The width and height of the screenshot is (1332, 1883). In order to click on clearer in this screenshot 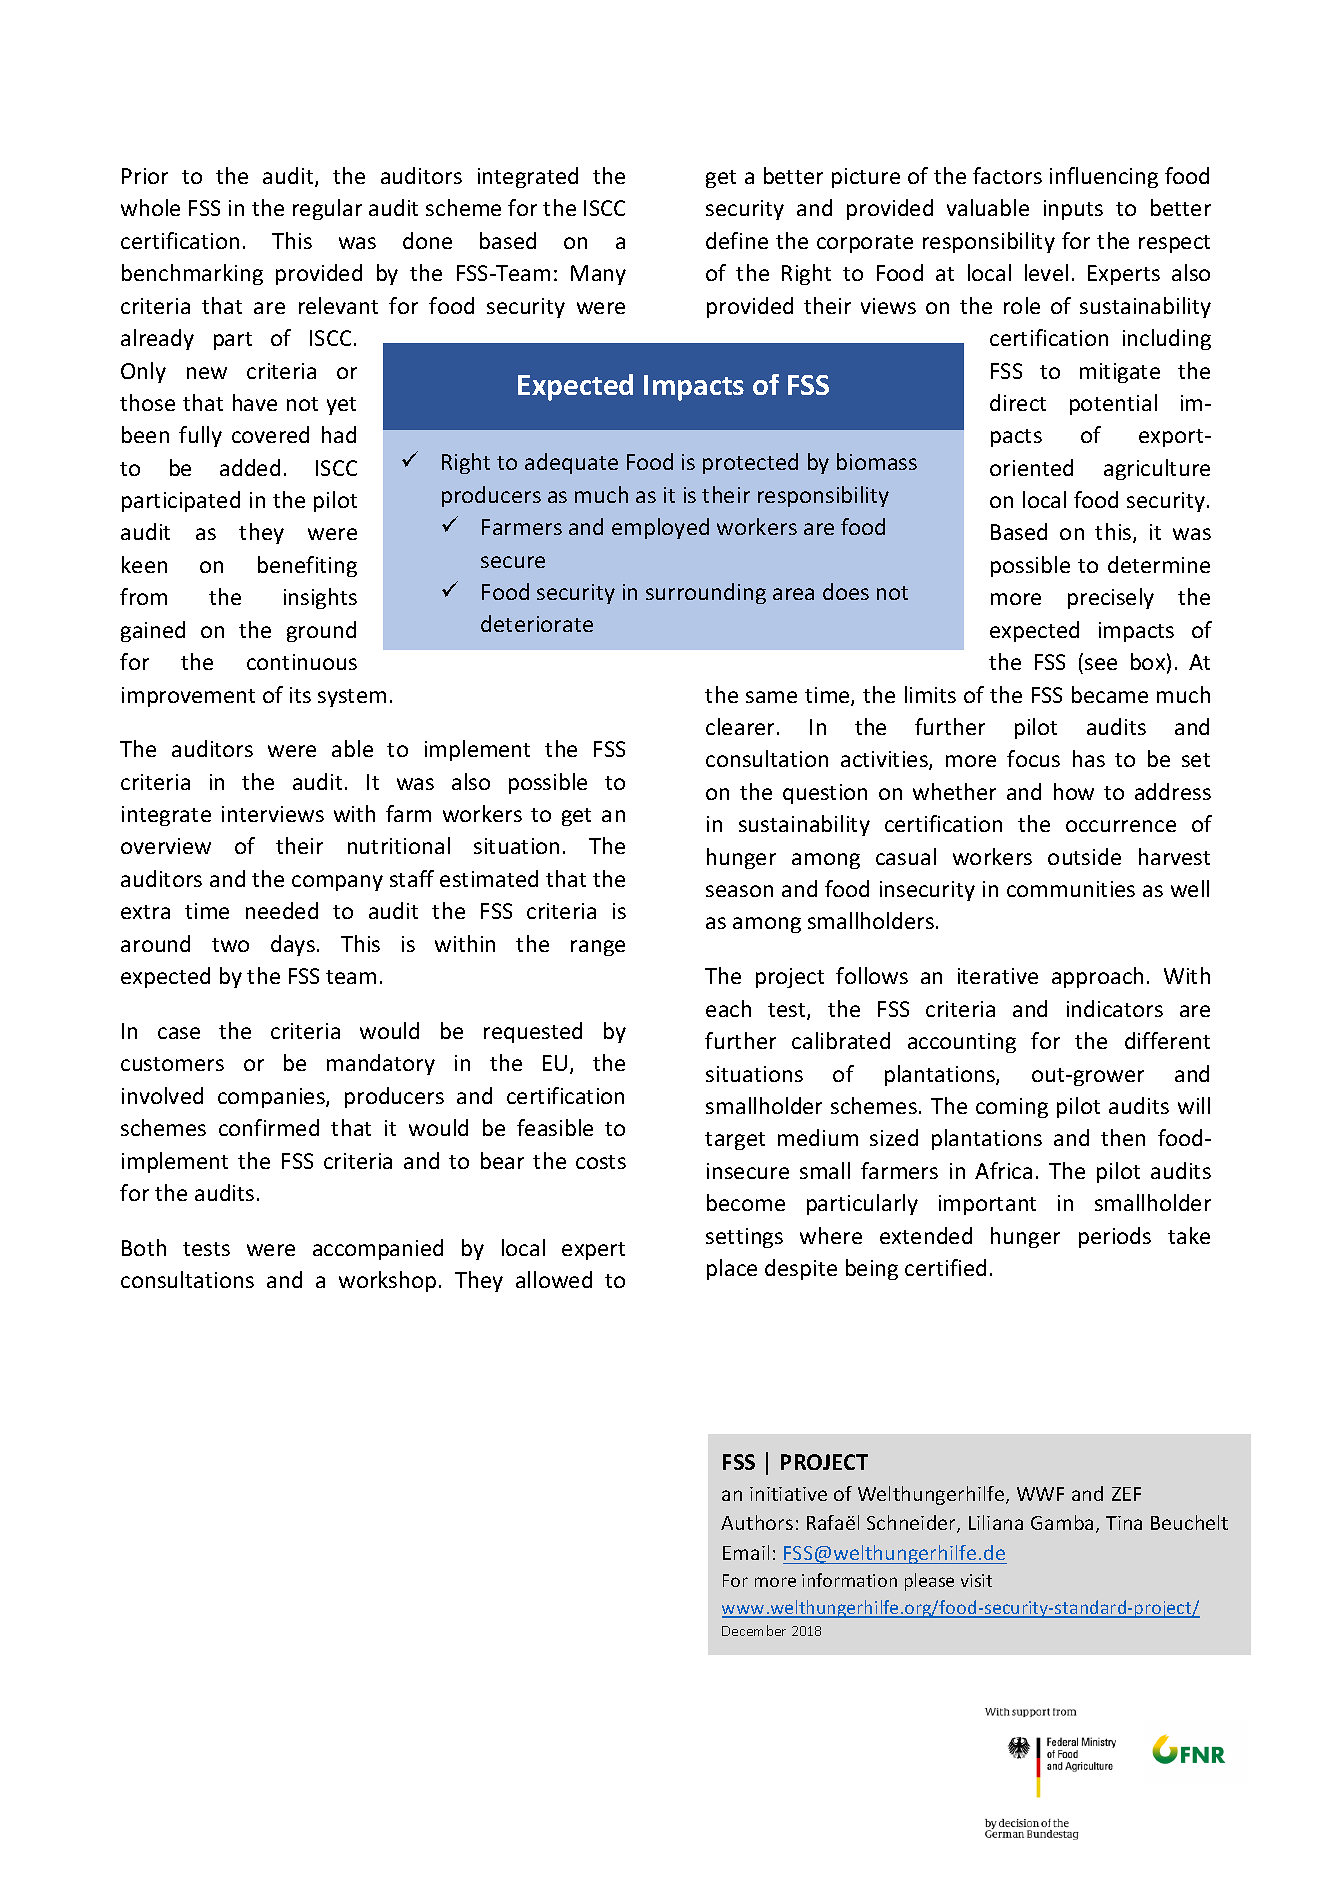, I will do `click(742, 726)`.
